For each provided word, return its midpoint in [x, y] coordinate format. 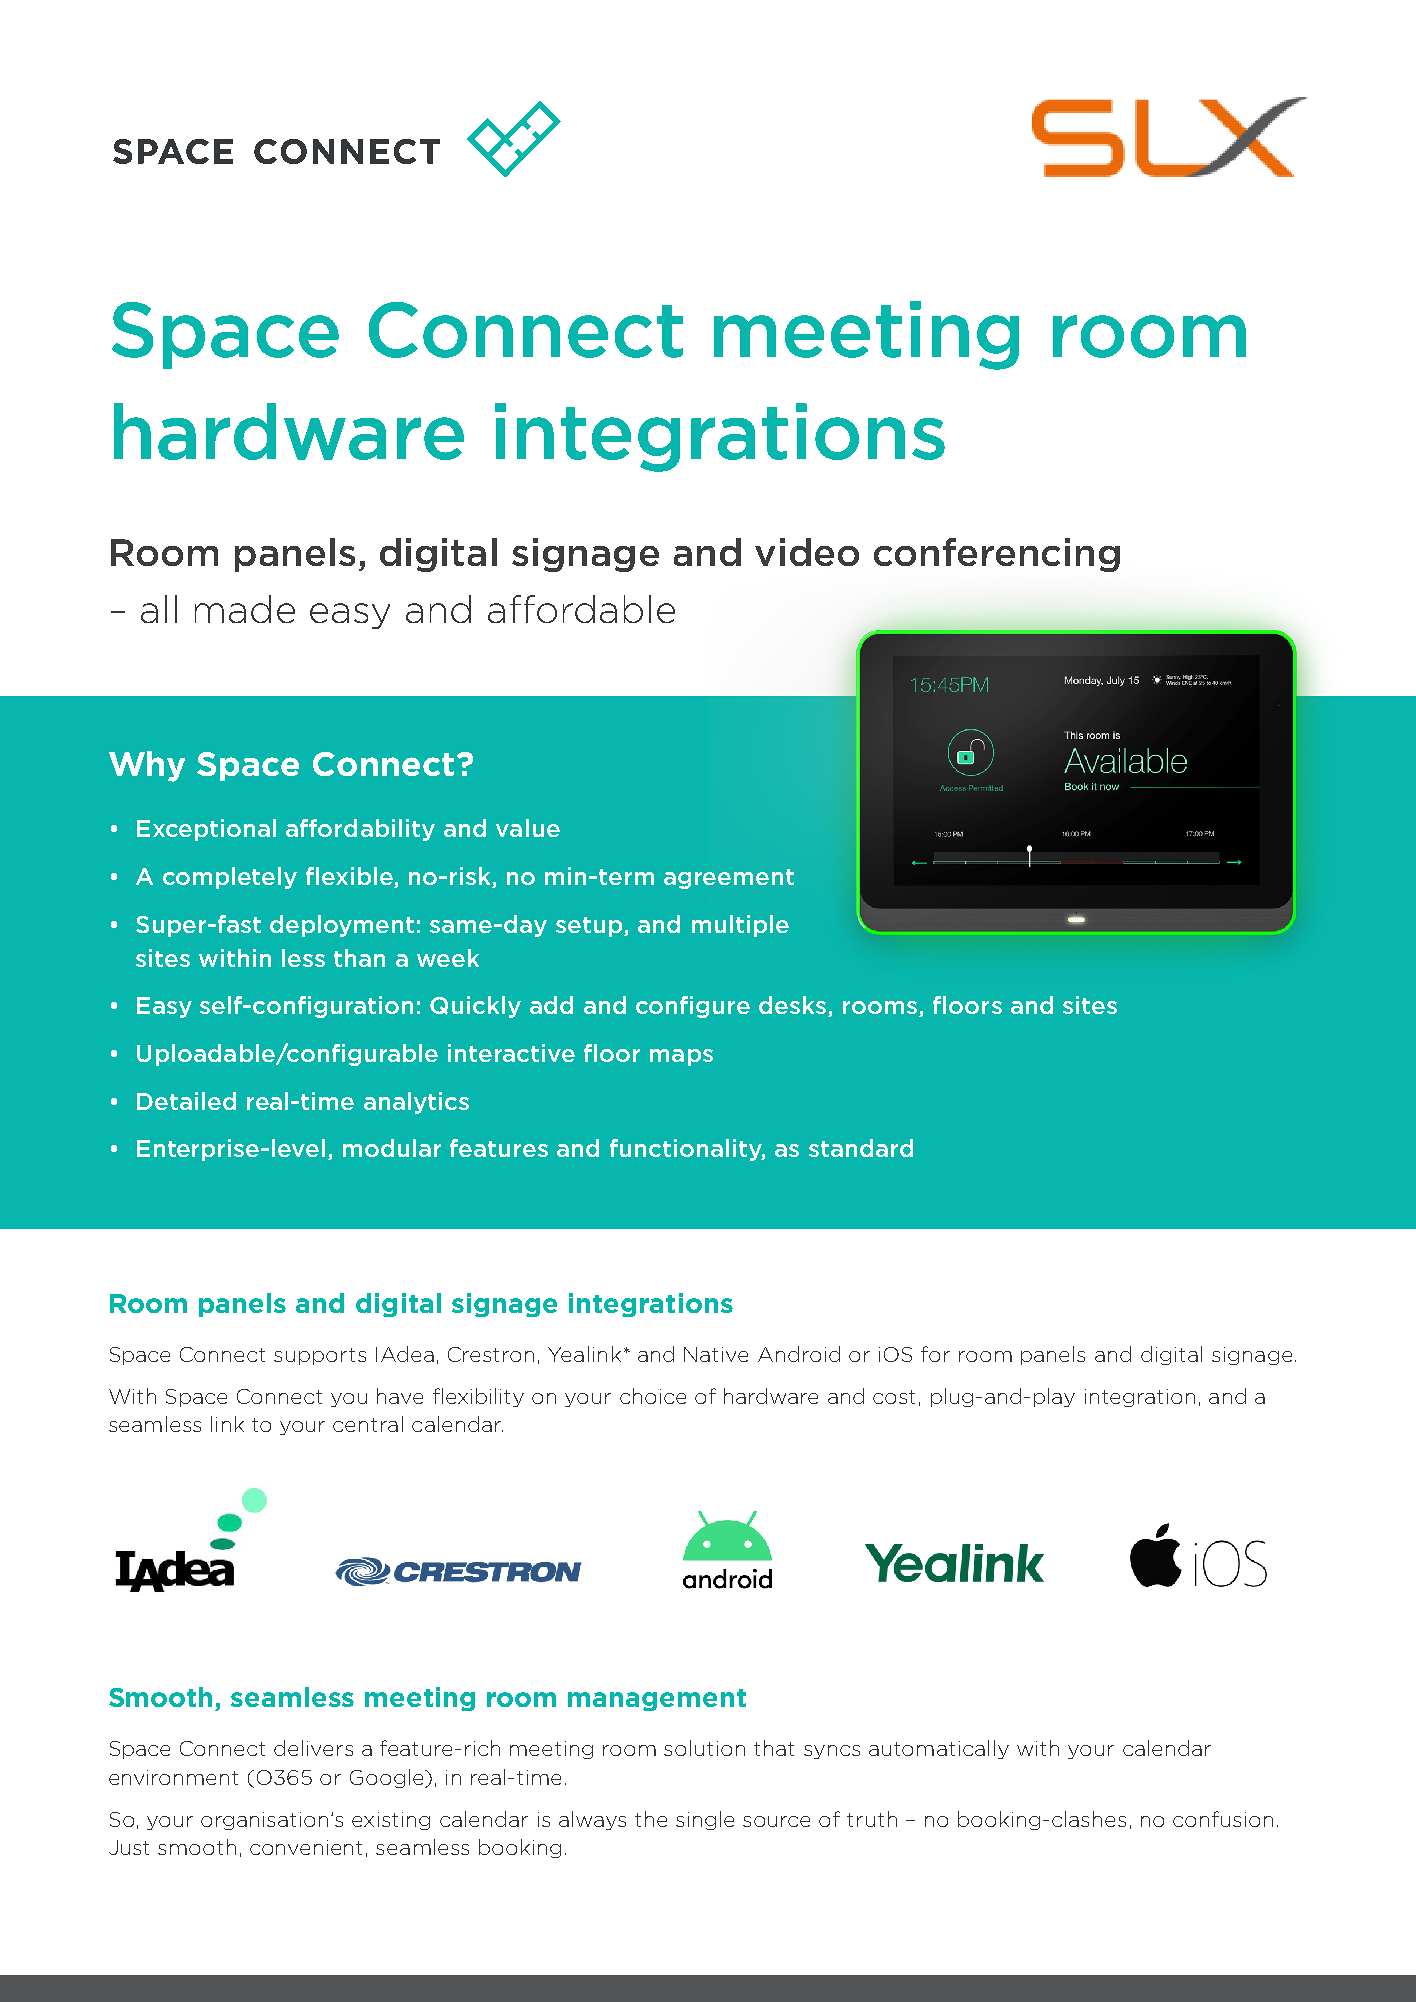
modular [392, 1148]
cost [894, 1397]
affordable [581, 609]
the [651, 1819]
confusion [1223, 1819]
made [245, 609]
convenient [306, 1847]
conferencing [997, 555]
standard [861, 1148]
